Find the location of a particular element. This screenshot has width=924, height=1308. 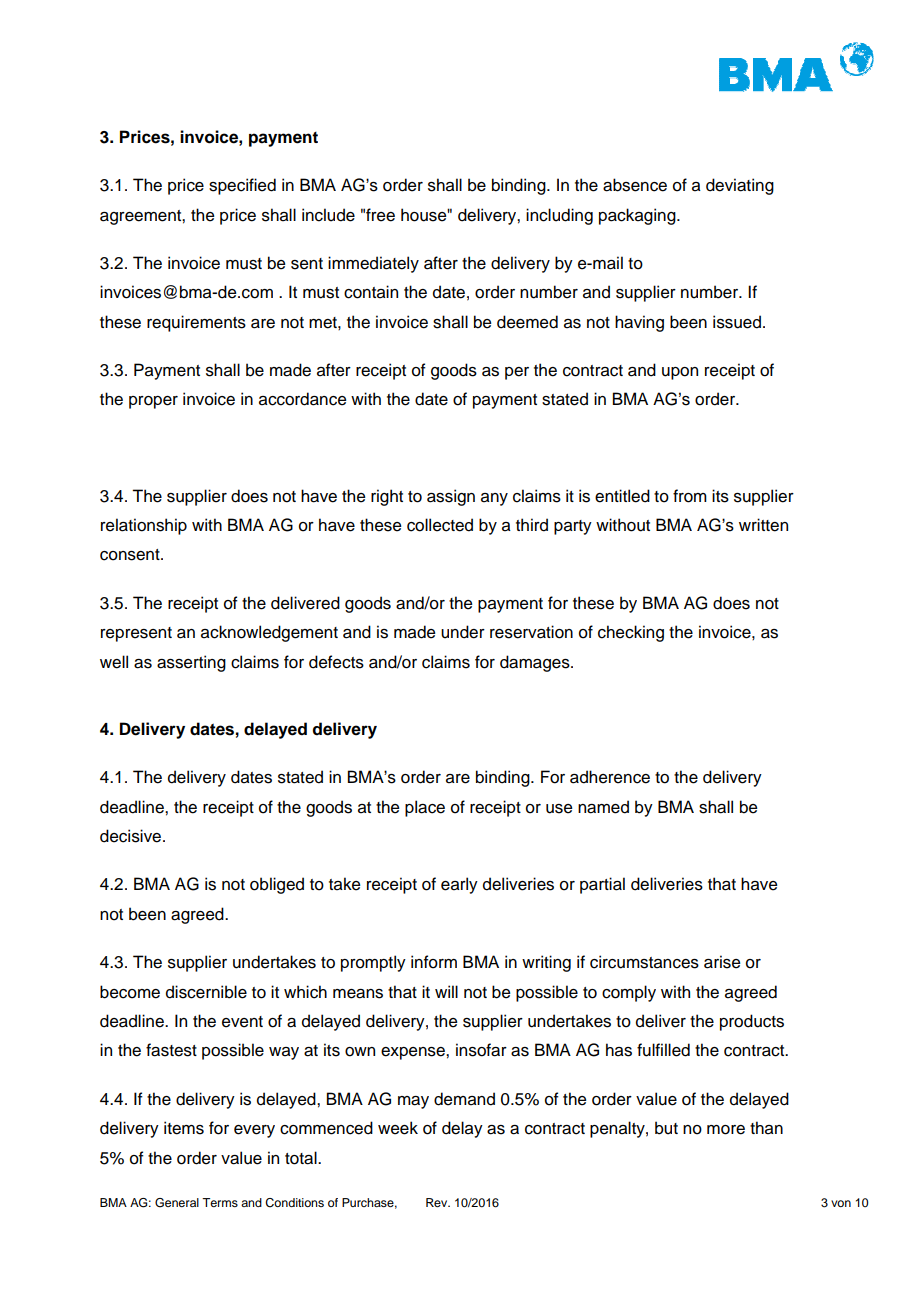

checking is located at coordinates (631, 633).
